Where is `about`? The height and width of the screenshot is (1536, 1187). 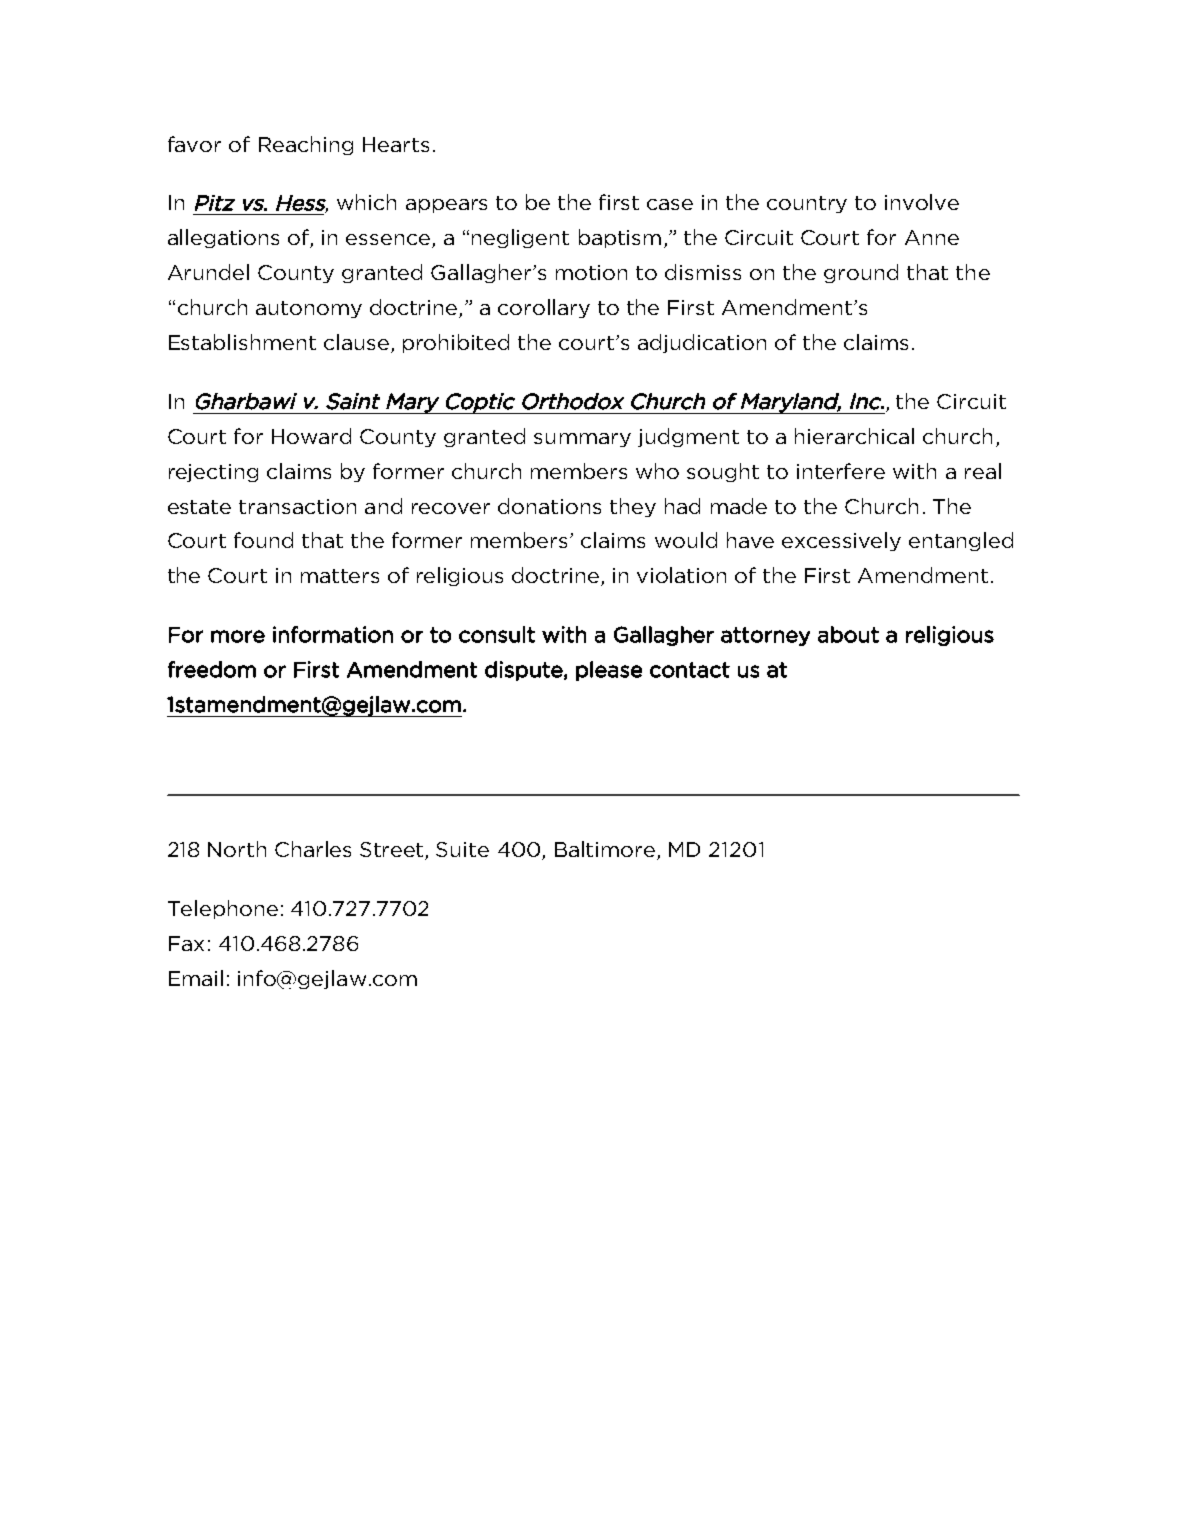 about is located at coordinates (848, 634).
